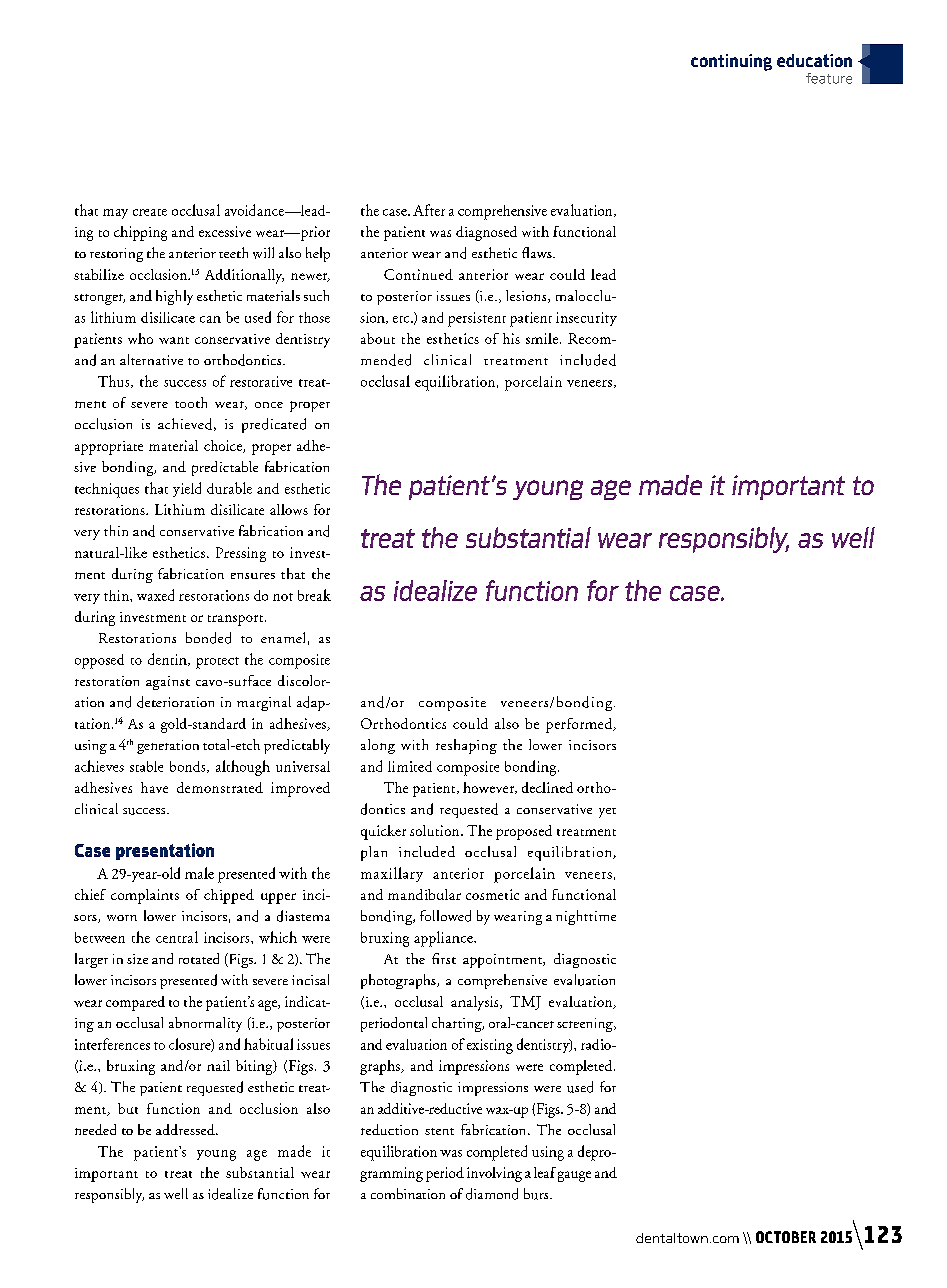 This screenshot has height=1288, width=947. I want to click on performed, so click(580, 725).
